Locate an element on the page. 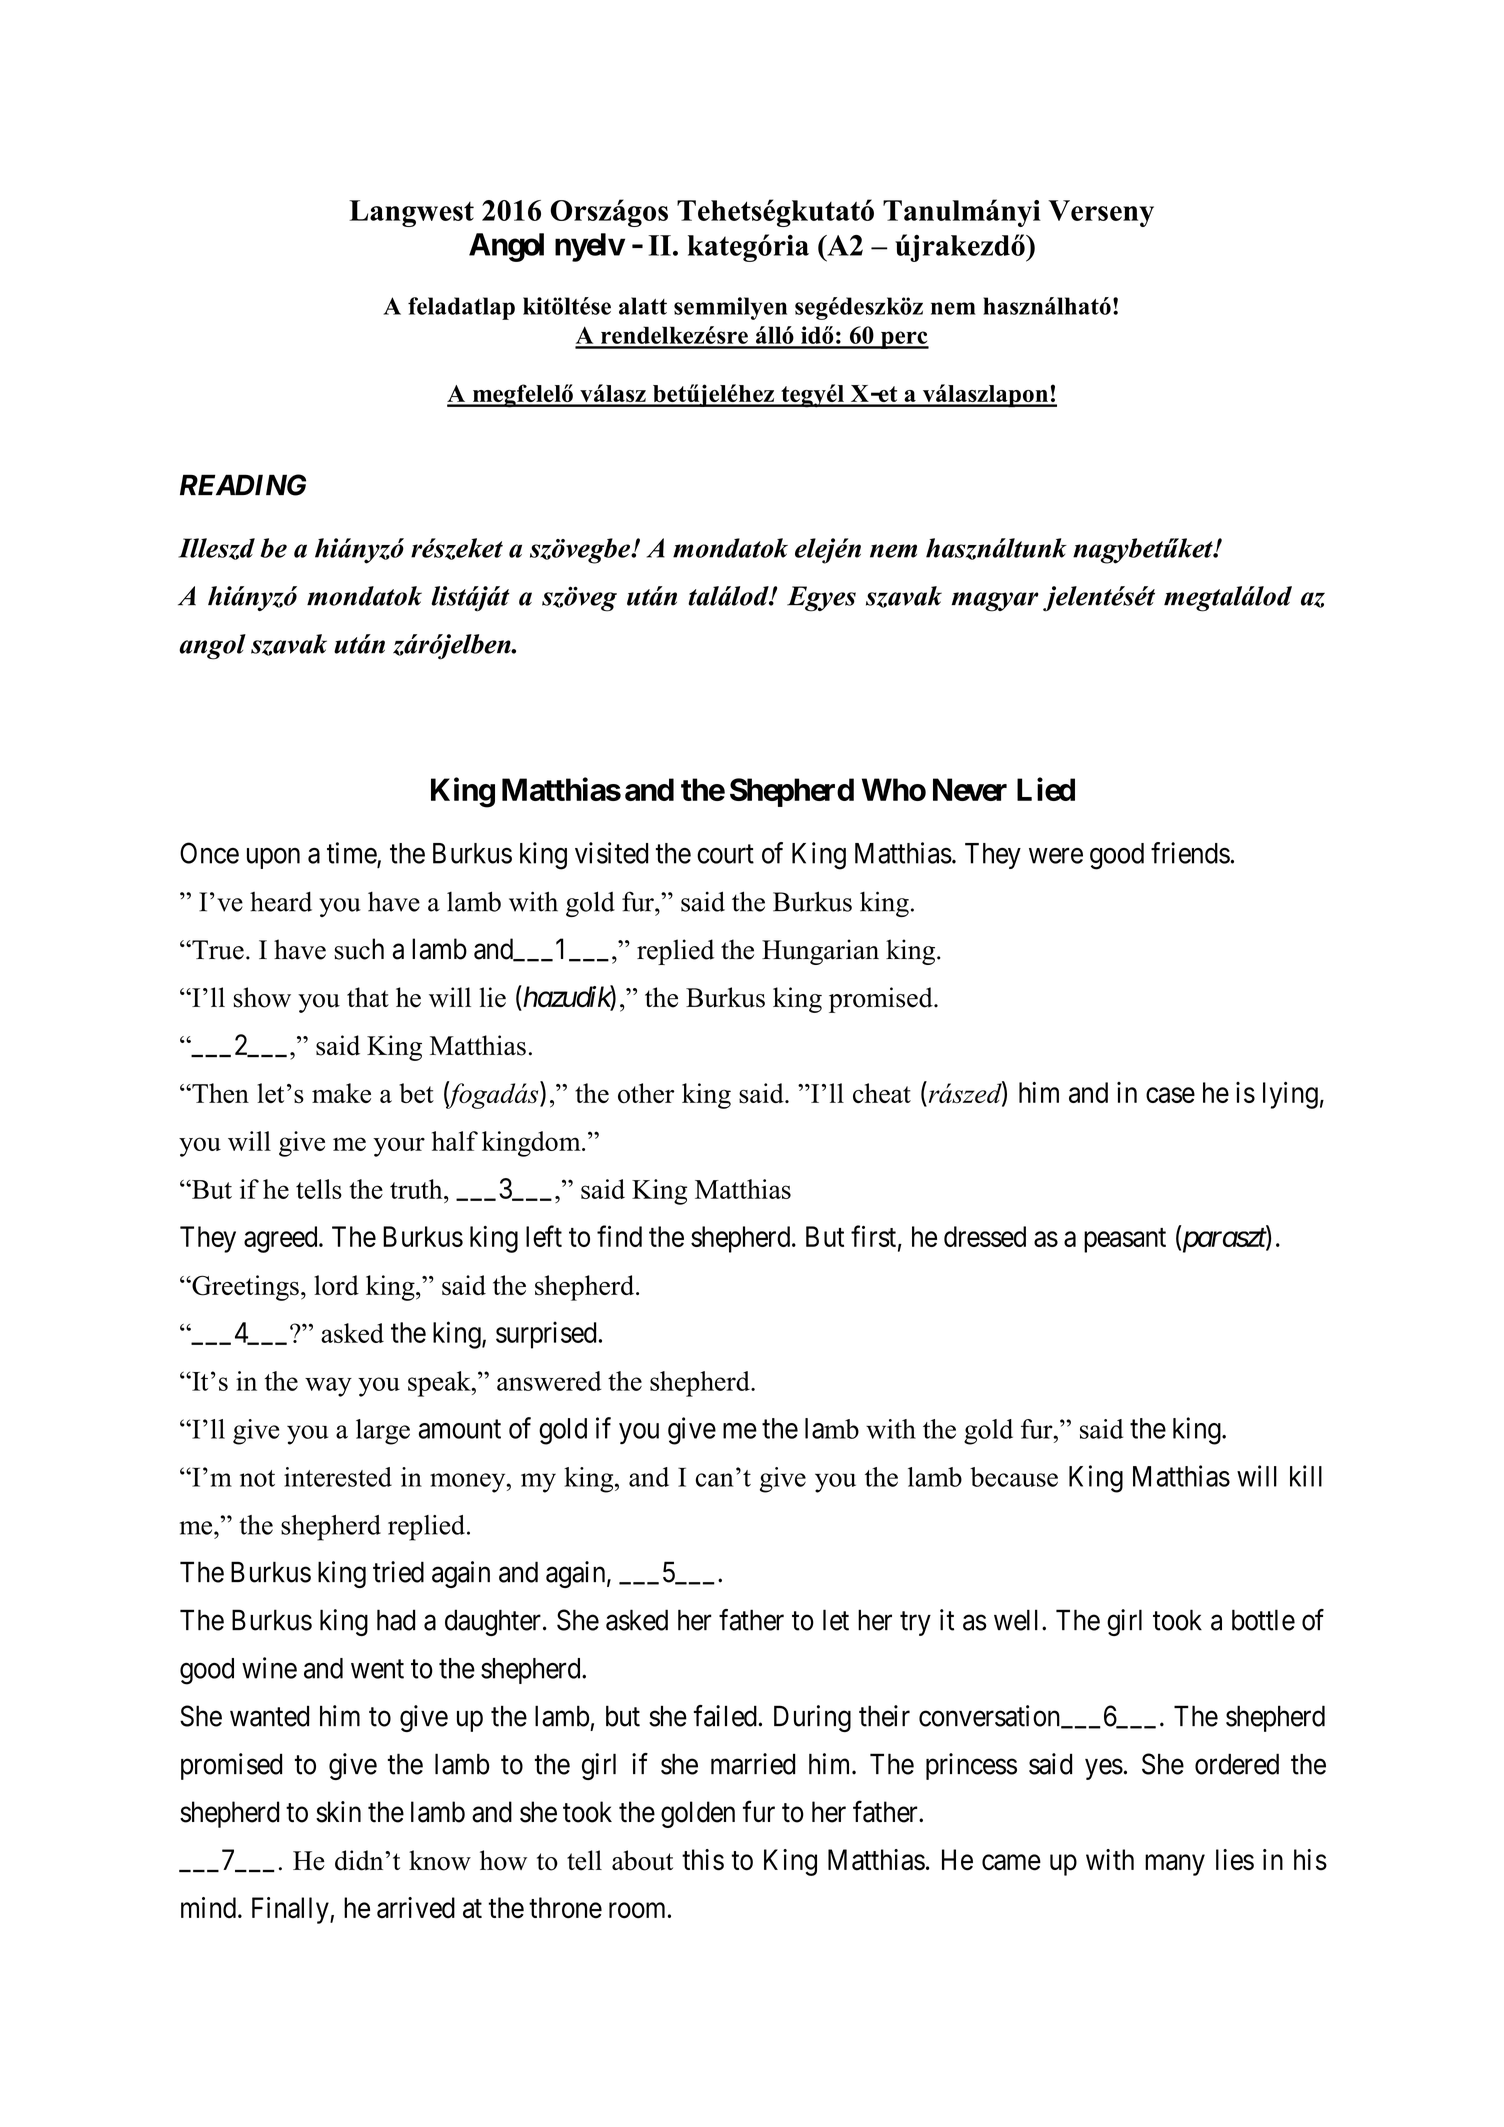 The image size is (1504, 2127). court is located at coordinates (725, 854).
